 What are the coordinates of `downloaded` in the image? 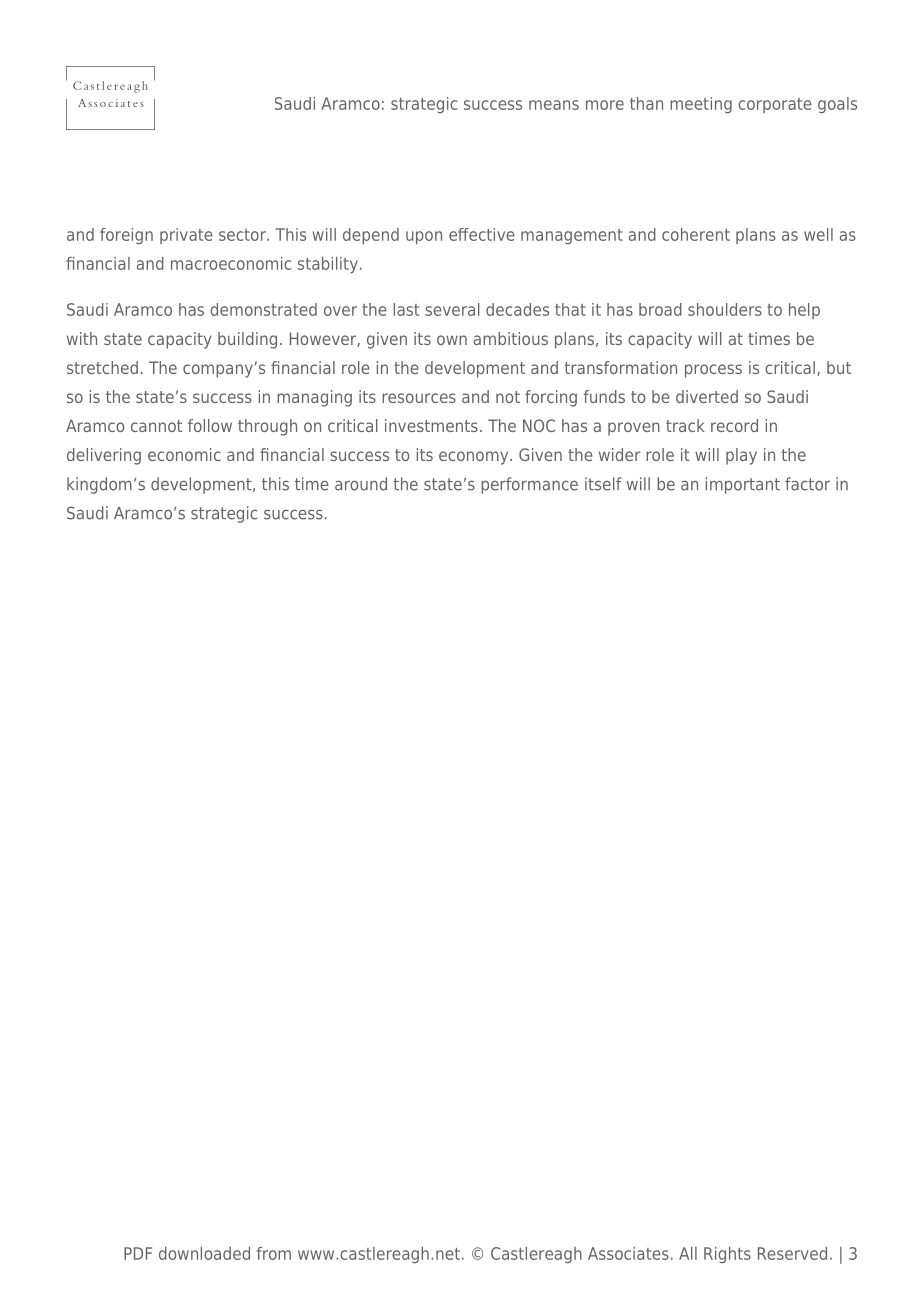 It's located at (204, 1253).
